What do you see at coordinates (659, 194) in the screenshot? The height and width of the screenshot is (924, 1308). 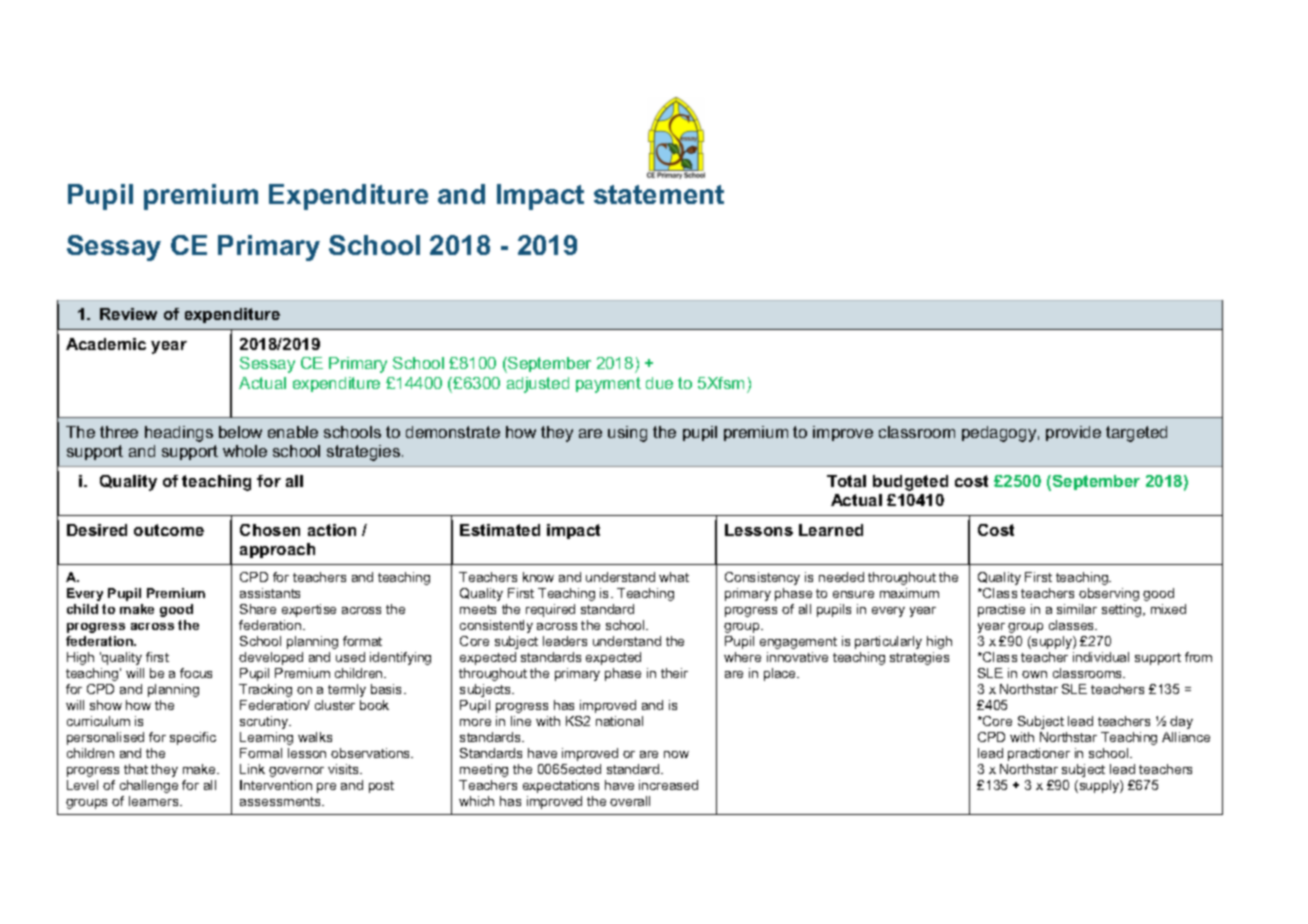 I see `statement` at bounding box center [659, 194].
